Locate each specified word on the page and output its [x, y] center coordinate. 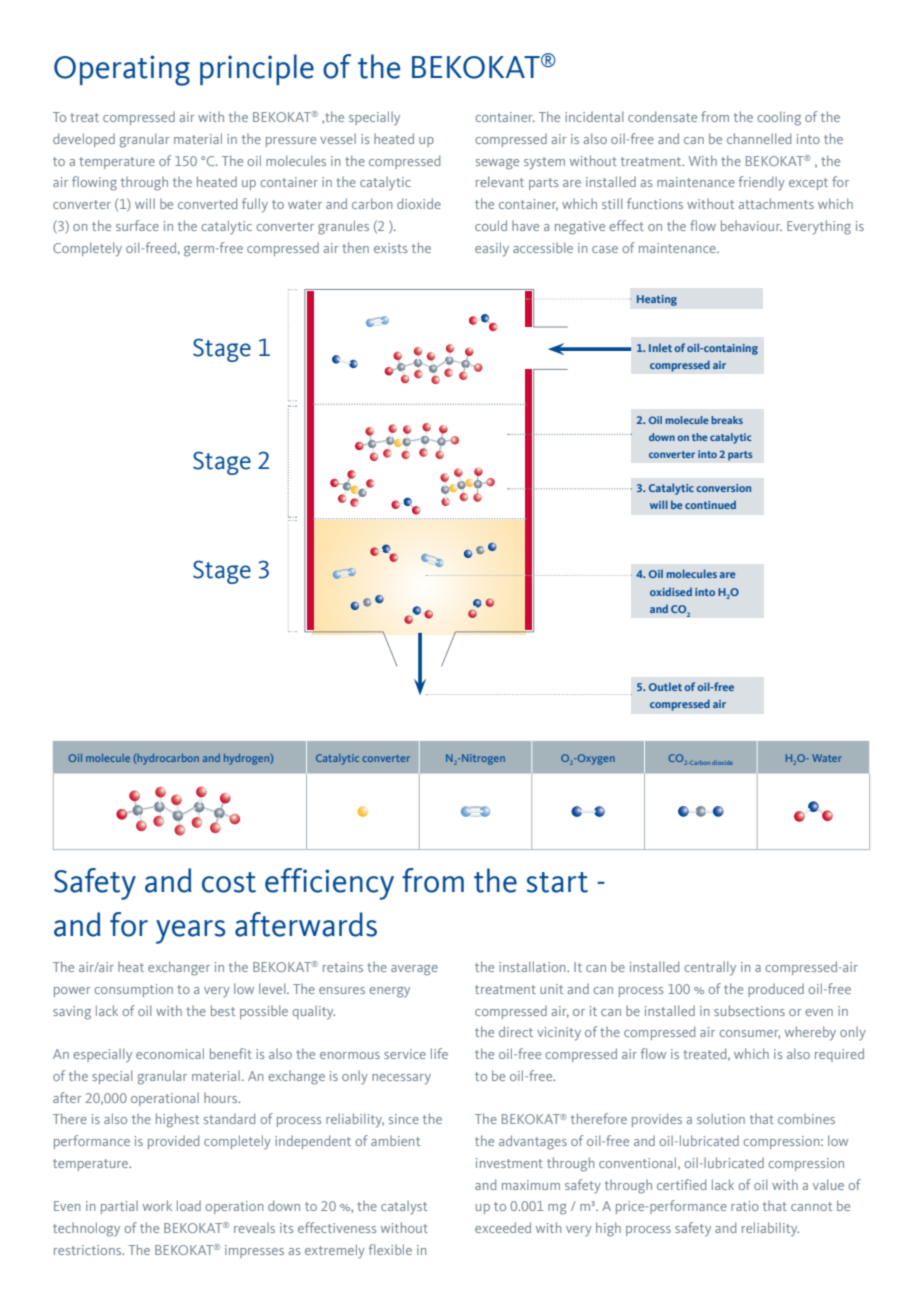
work [157, 1205]
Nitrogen [483, 759]
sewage [497, 164]
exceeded [503, 1227]
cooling [779, 118]
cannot [811, 1206]
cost [229, 882]
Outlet [665, 686]
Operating [122, 70]
